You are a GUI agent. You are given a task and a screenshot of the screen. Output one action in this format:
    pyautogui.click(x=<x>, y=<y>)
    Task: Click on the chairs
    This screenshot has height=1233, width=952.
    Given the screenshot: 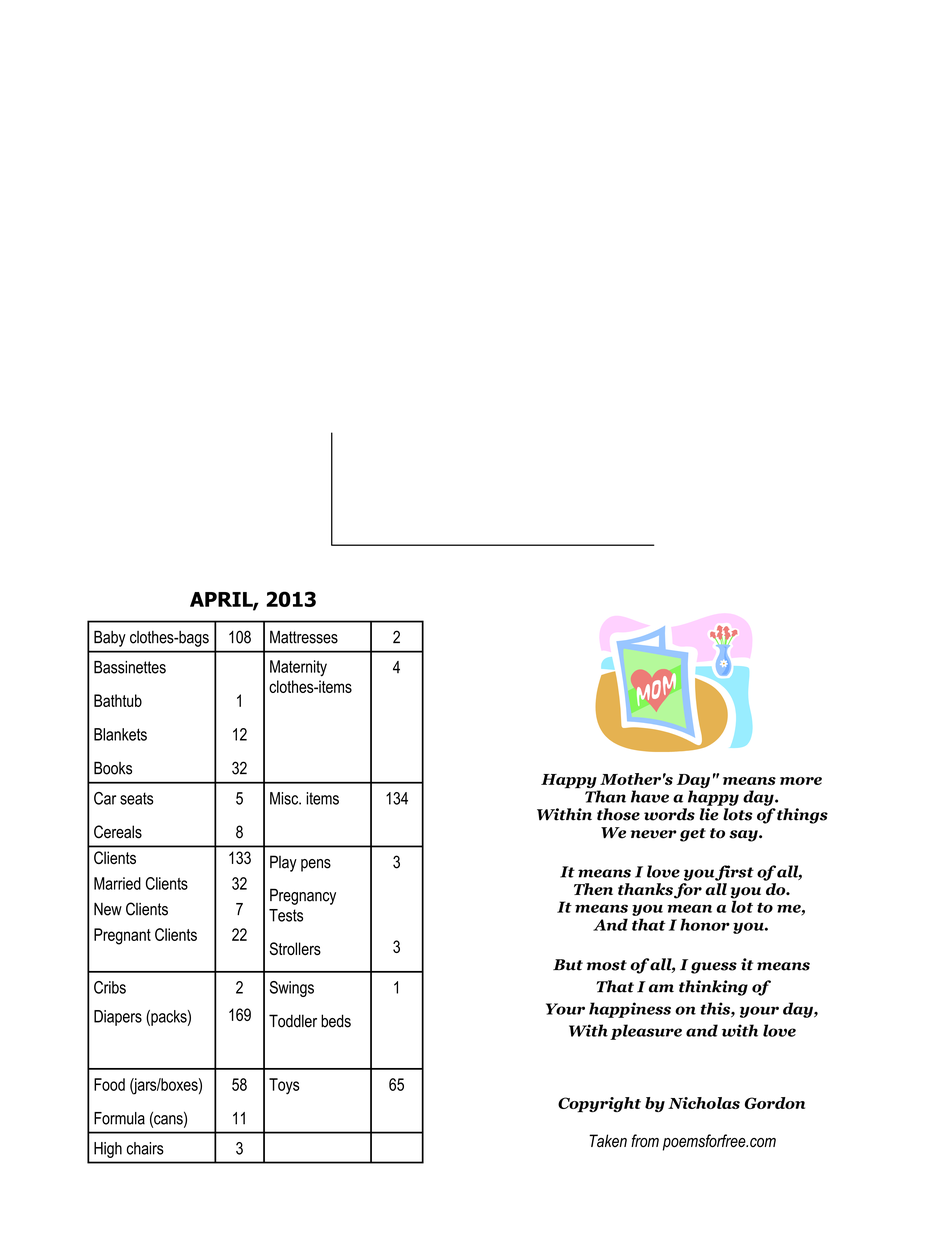 What is the action you would take?
    pyautogui.click(x=145, y=1148)
